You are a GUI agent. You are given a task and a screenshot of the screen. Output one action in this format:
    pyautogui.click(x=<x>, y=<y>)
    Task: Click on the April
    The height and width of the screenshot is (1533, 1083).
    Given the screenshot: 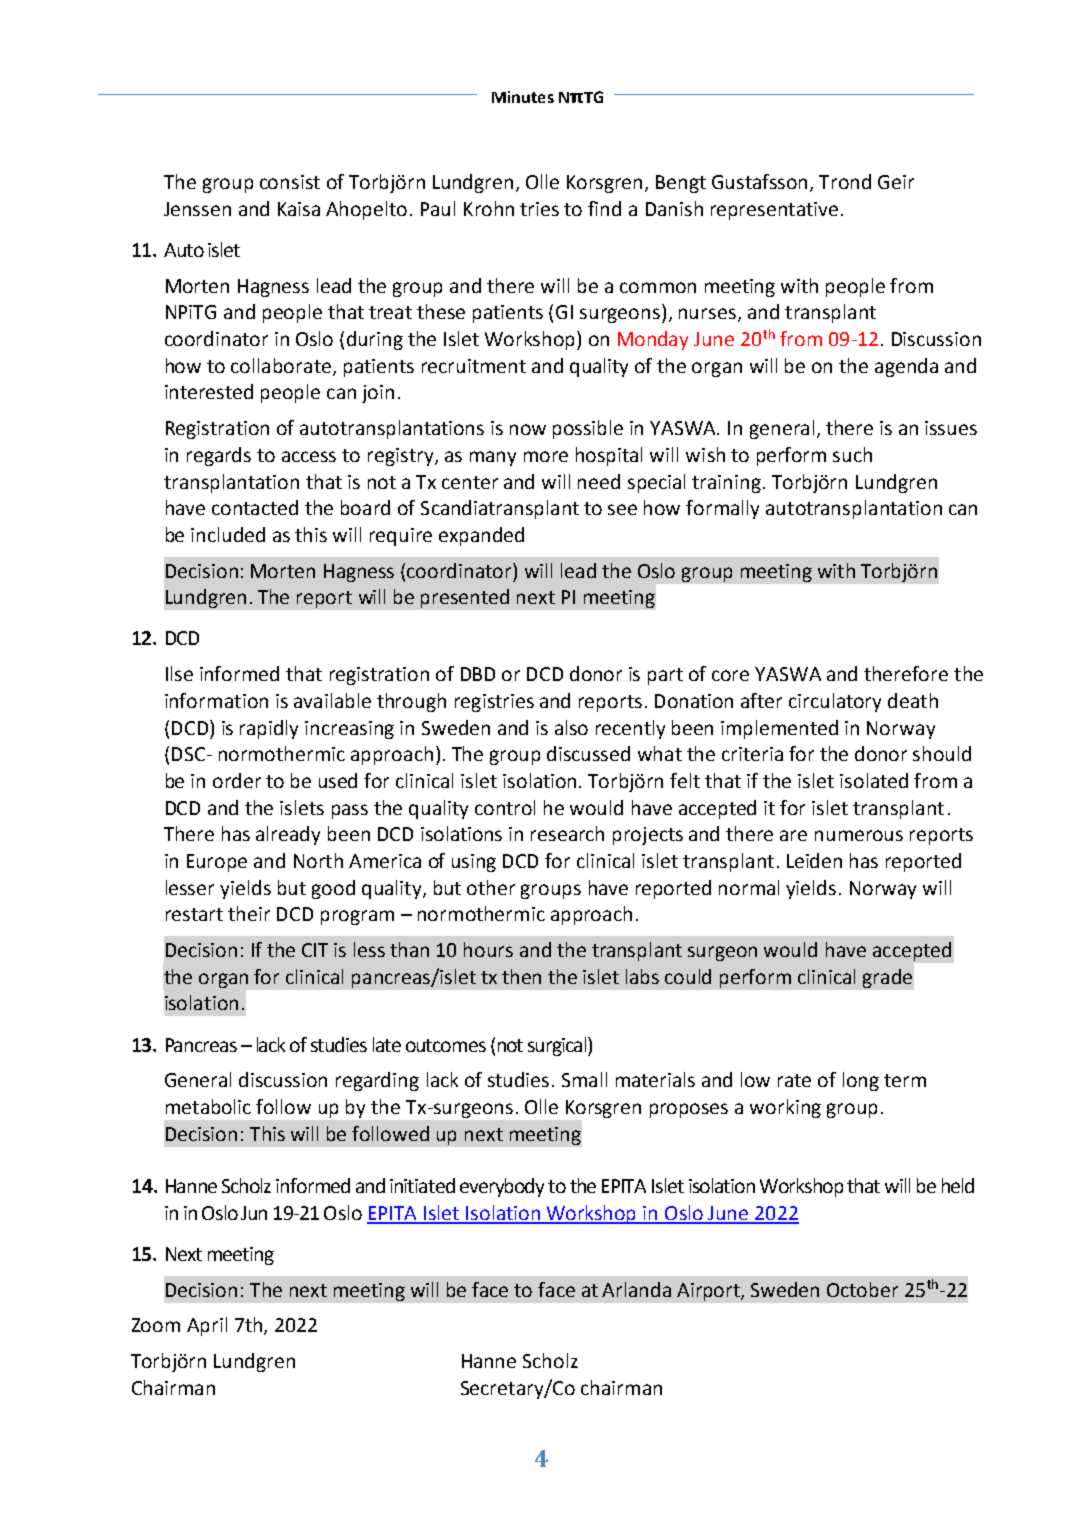 What is the action you would take?
    pyautogui.click(x=207, y=1326)
